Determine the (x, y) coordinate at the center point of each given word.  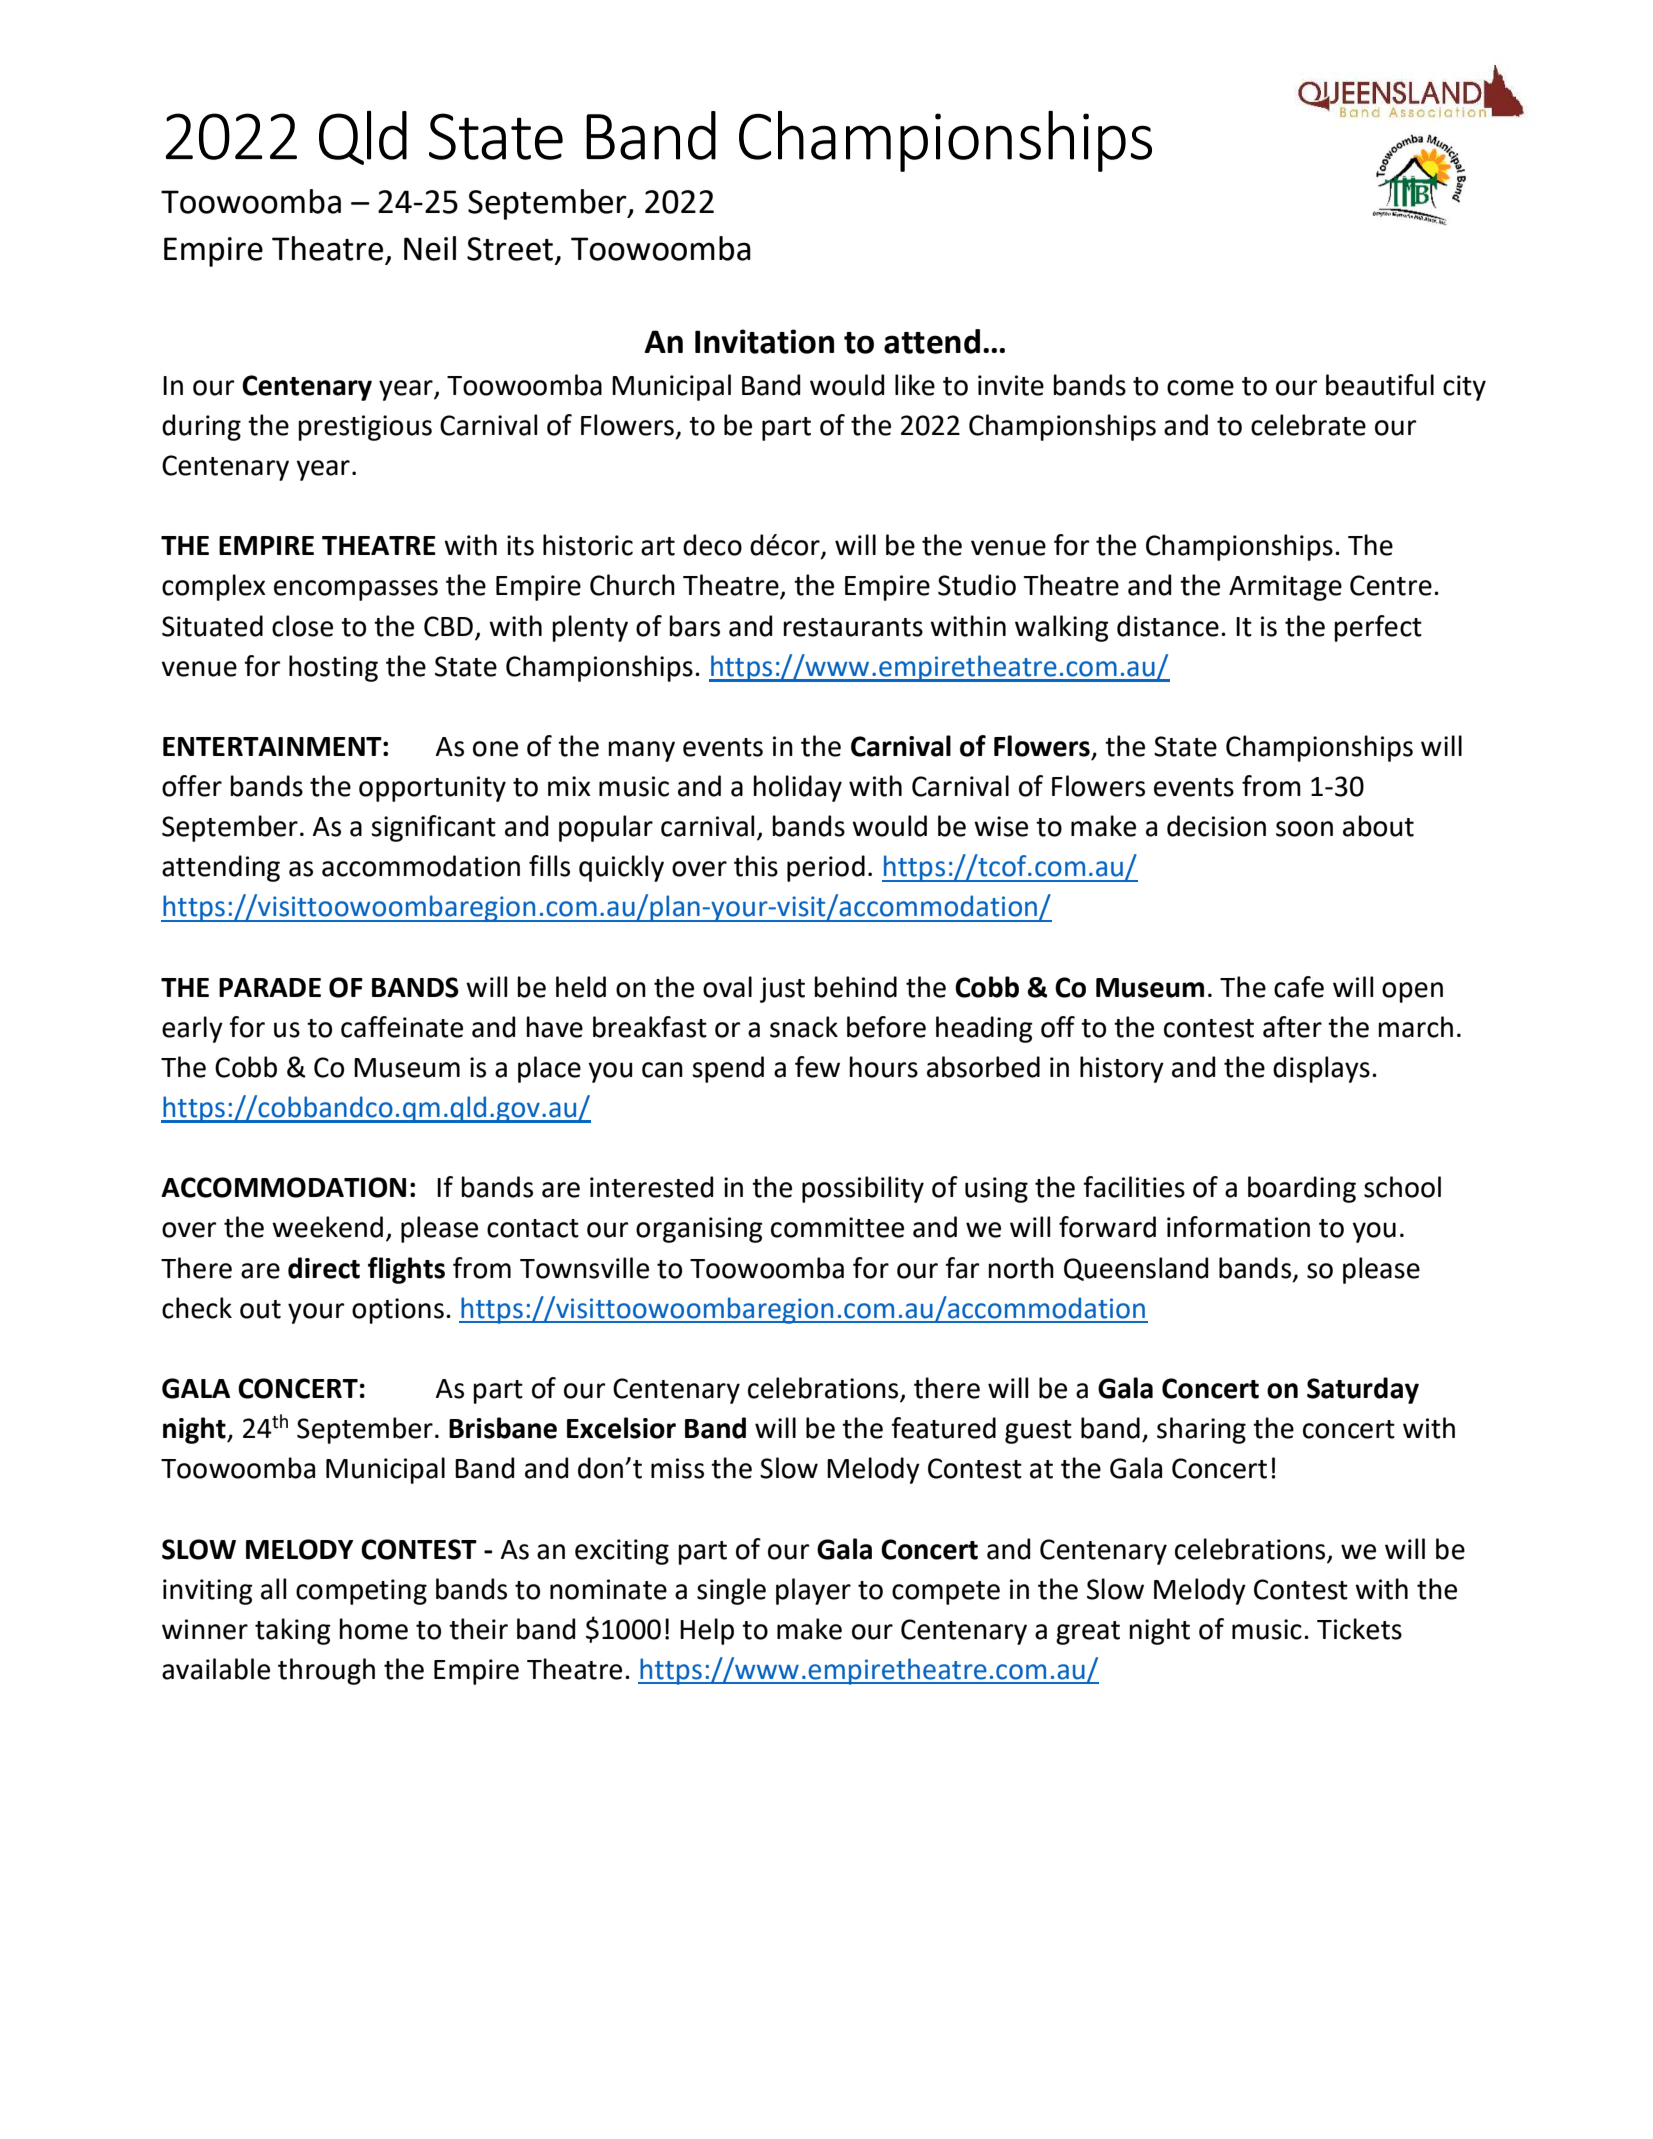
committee (837, 1227)
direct (324, 1268)
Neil (430, 248)
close (302, 626)
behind (855, 987)
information (1238, 1227)
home (373, 1629)
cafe (1299, 987)
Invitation (764, 341)
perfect (1378, 628)
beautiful (1380, 385)
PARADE (270, 987)
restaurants (853, 627)
